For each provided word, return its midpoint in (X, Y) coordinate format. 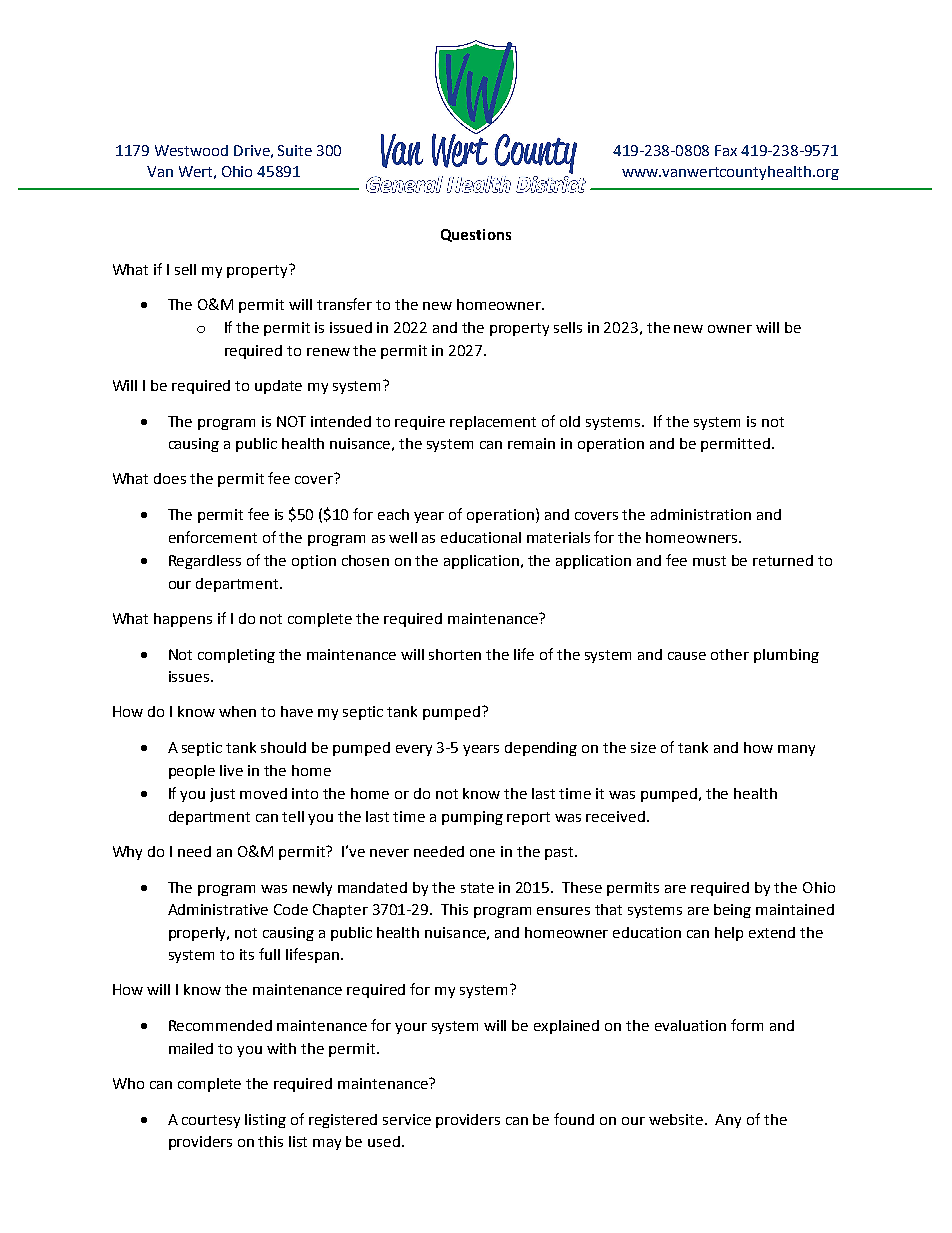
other (730, 654)
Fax (726, 150)
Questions (476, 235)
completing (236, 656)
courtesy (211, 1121)
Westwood (191, 150)
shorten (455, 654)
